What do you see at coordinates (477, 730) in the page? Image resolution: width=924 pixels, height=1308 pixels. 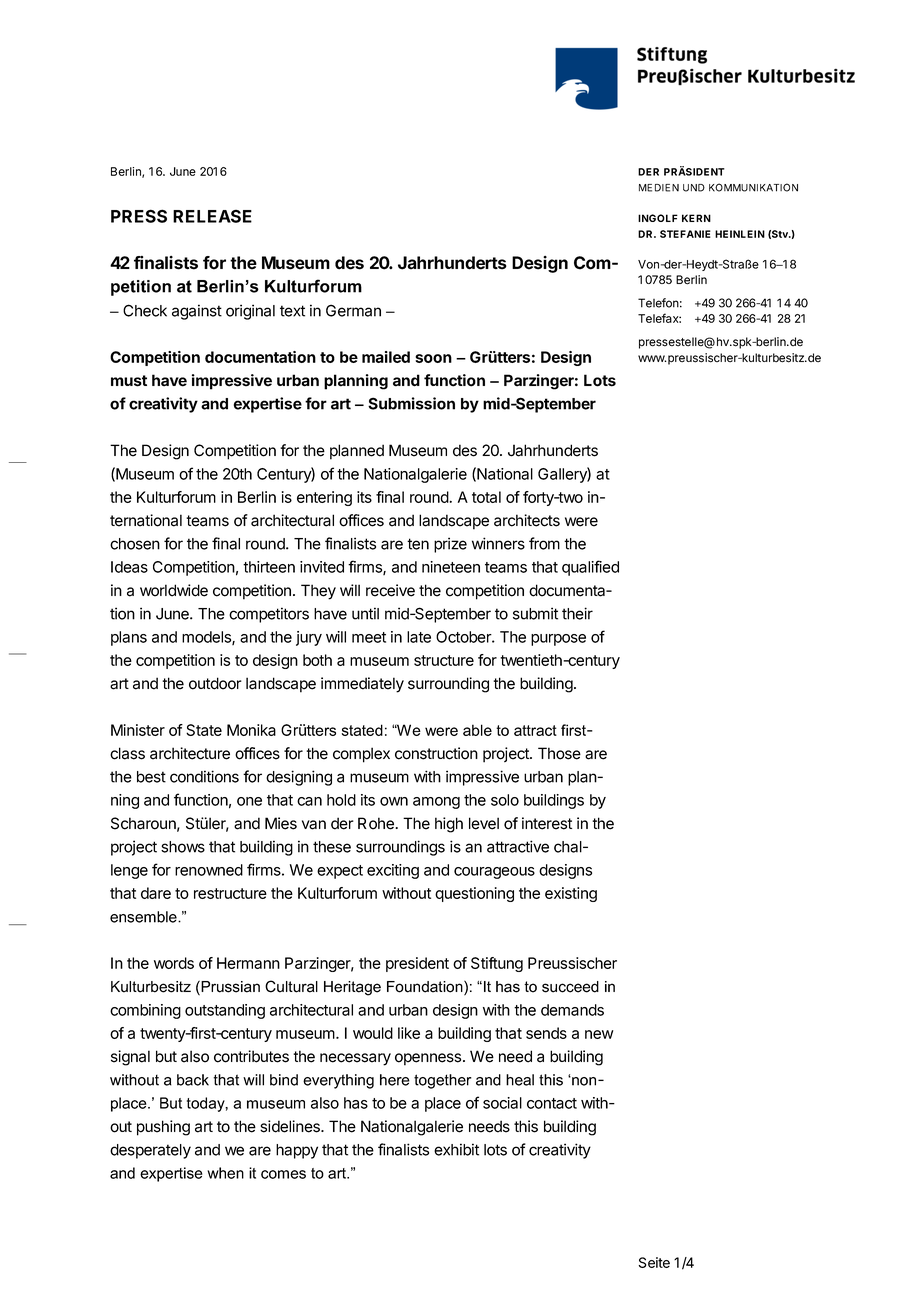 I see `able` at bounding box center [477, 730].
